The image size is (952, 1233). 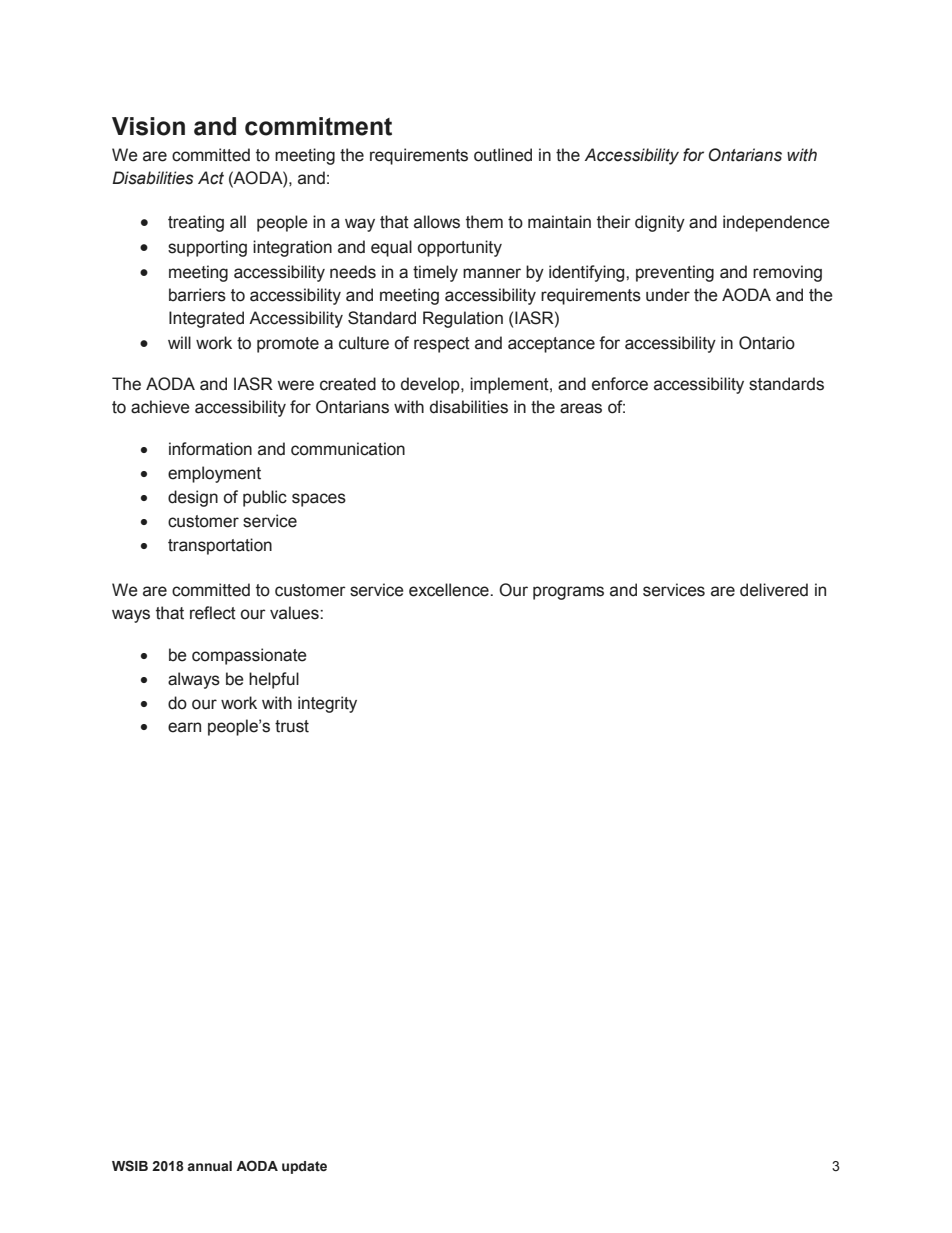 What do you see at coordinates (249, 656) in the document?
I see `compassionate` at bounding box center [249, 656].
